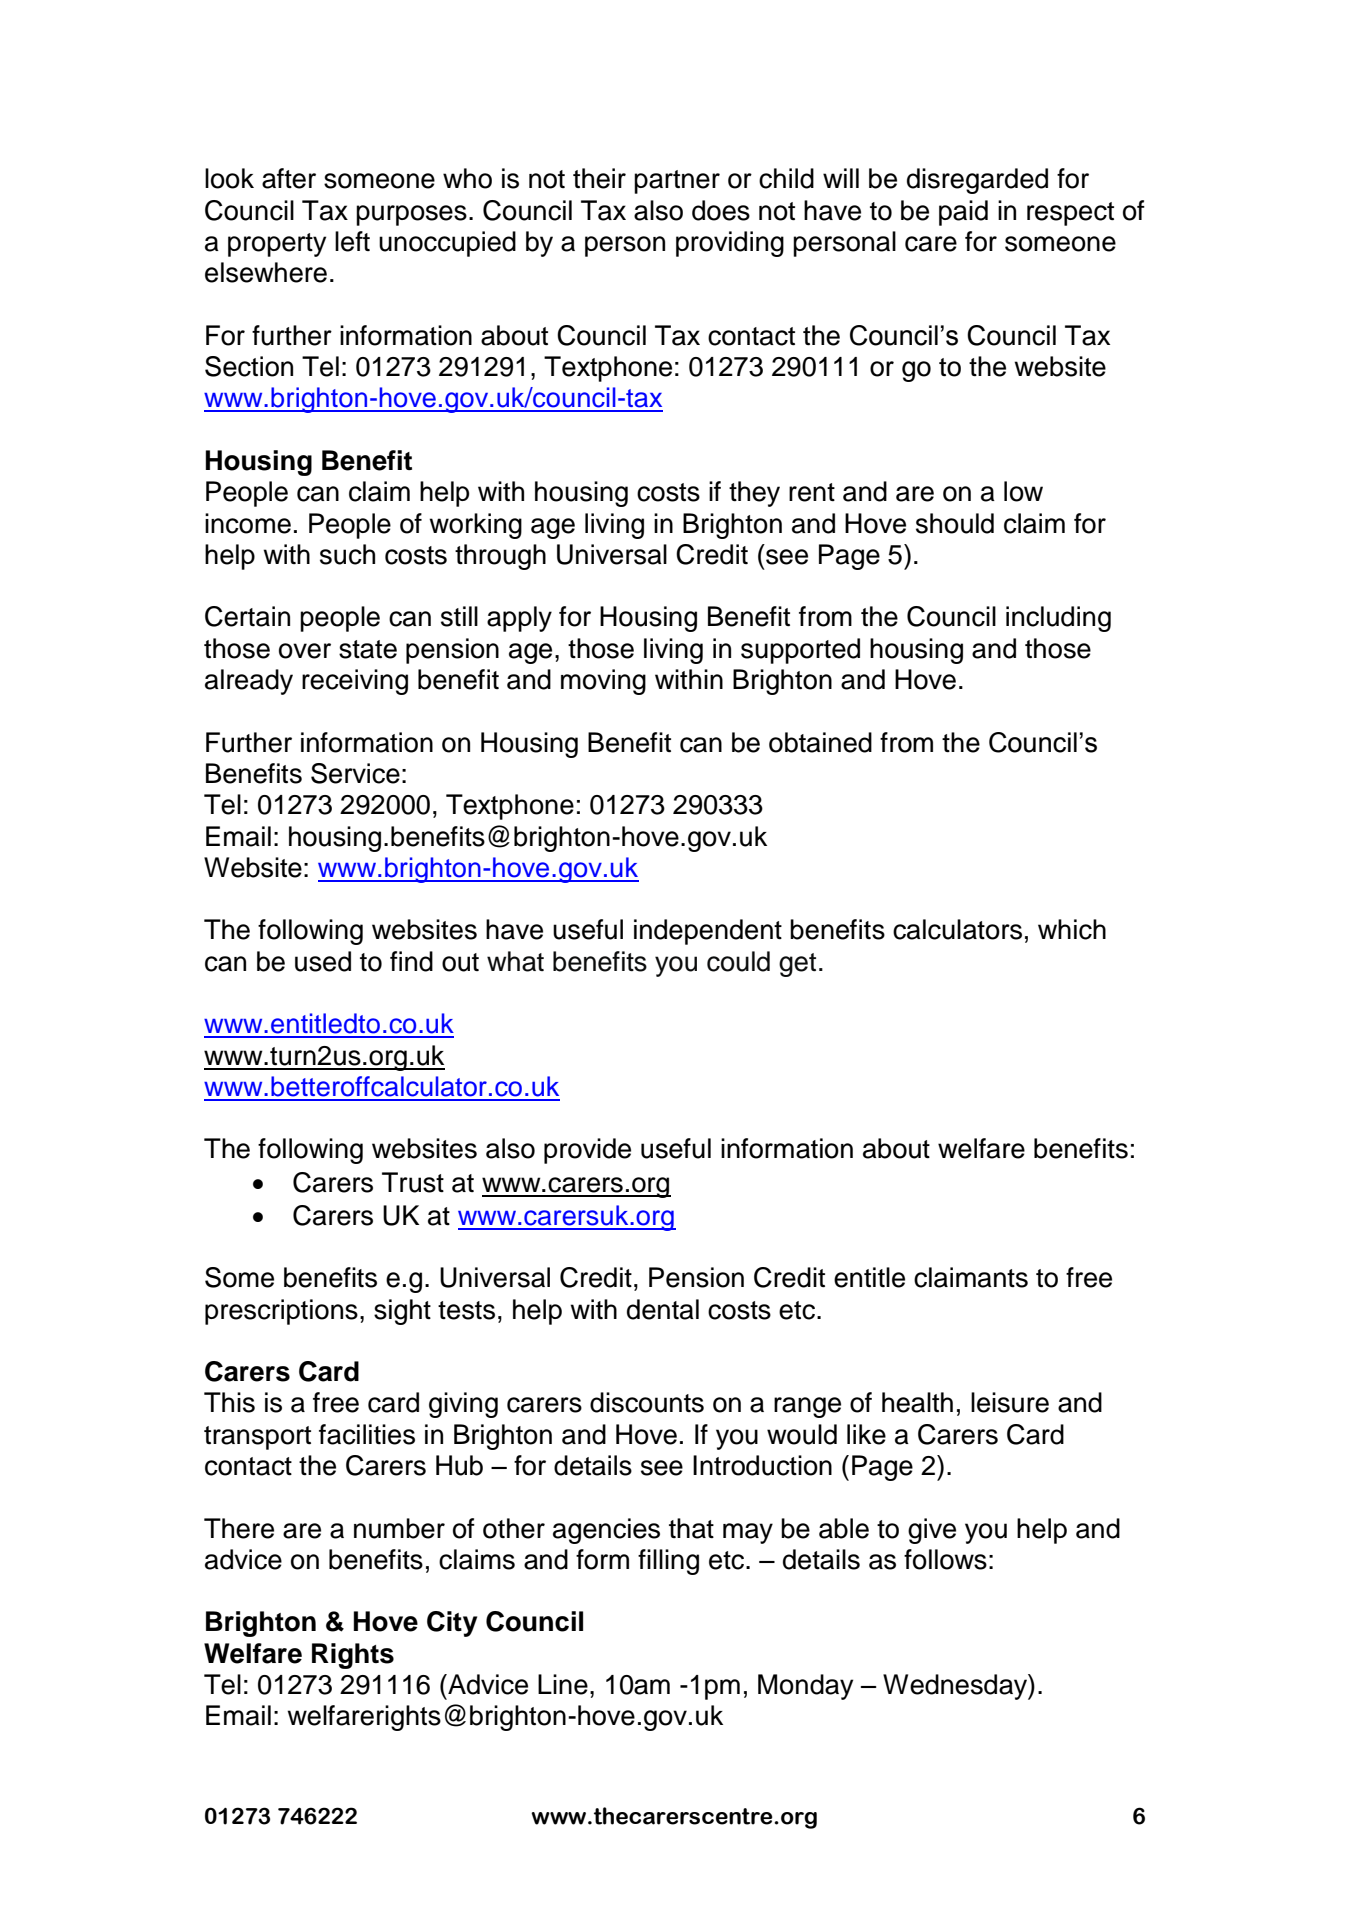  I want to click on including, so click(1058, 619).
